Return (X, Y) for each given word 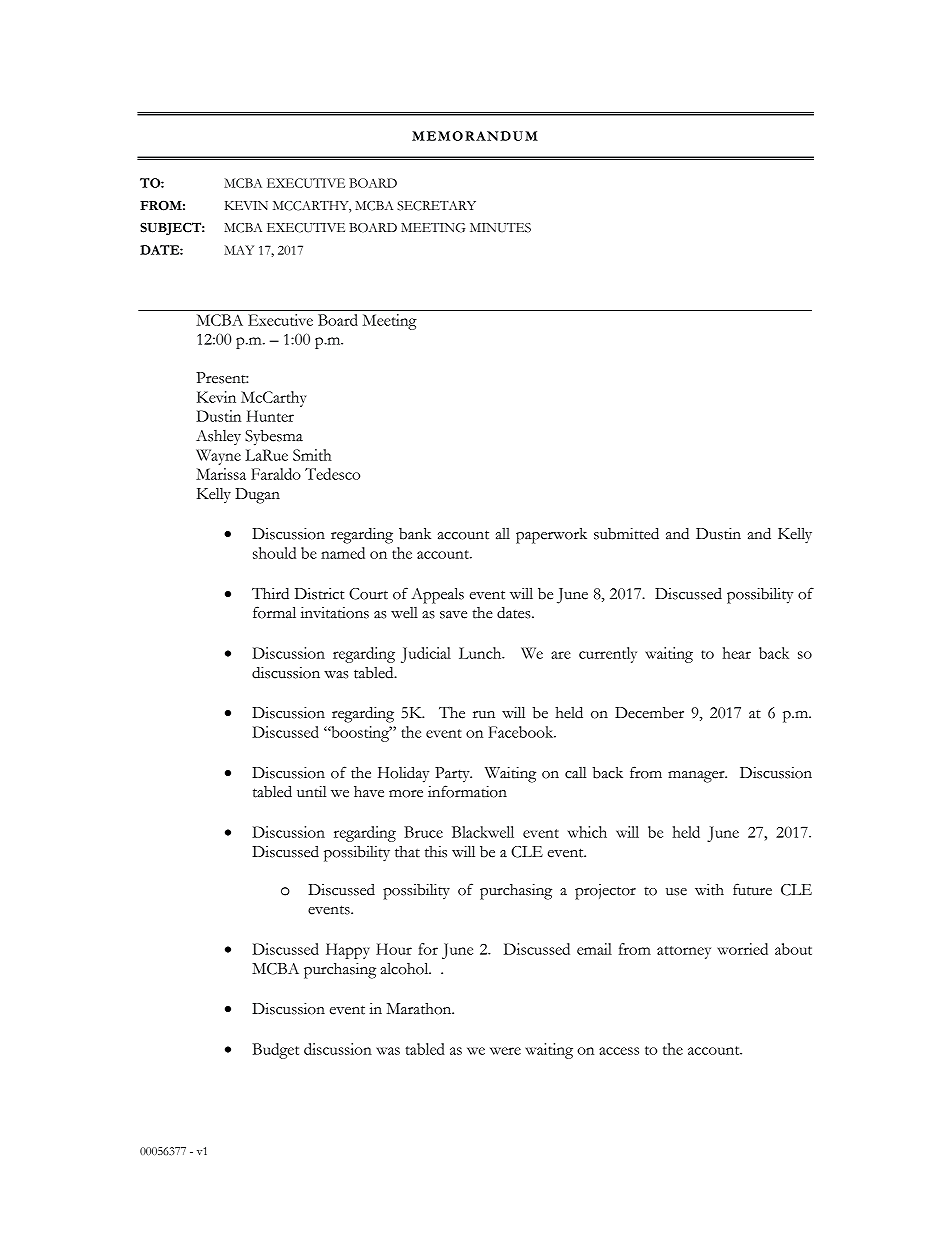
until (311, 791)
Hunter (270, 416)
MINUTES (500, 228)
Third (270, 594)
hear (737, 653)
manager (697, 777)
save (453, 615)
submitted (626, 533)
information (467, 791)
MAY (239, 250)
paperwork (551, 536)
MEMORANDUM (475, 136)
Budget (275, 1051)
